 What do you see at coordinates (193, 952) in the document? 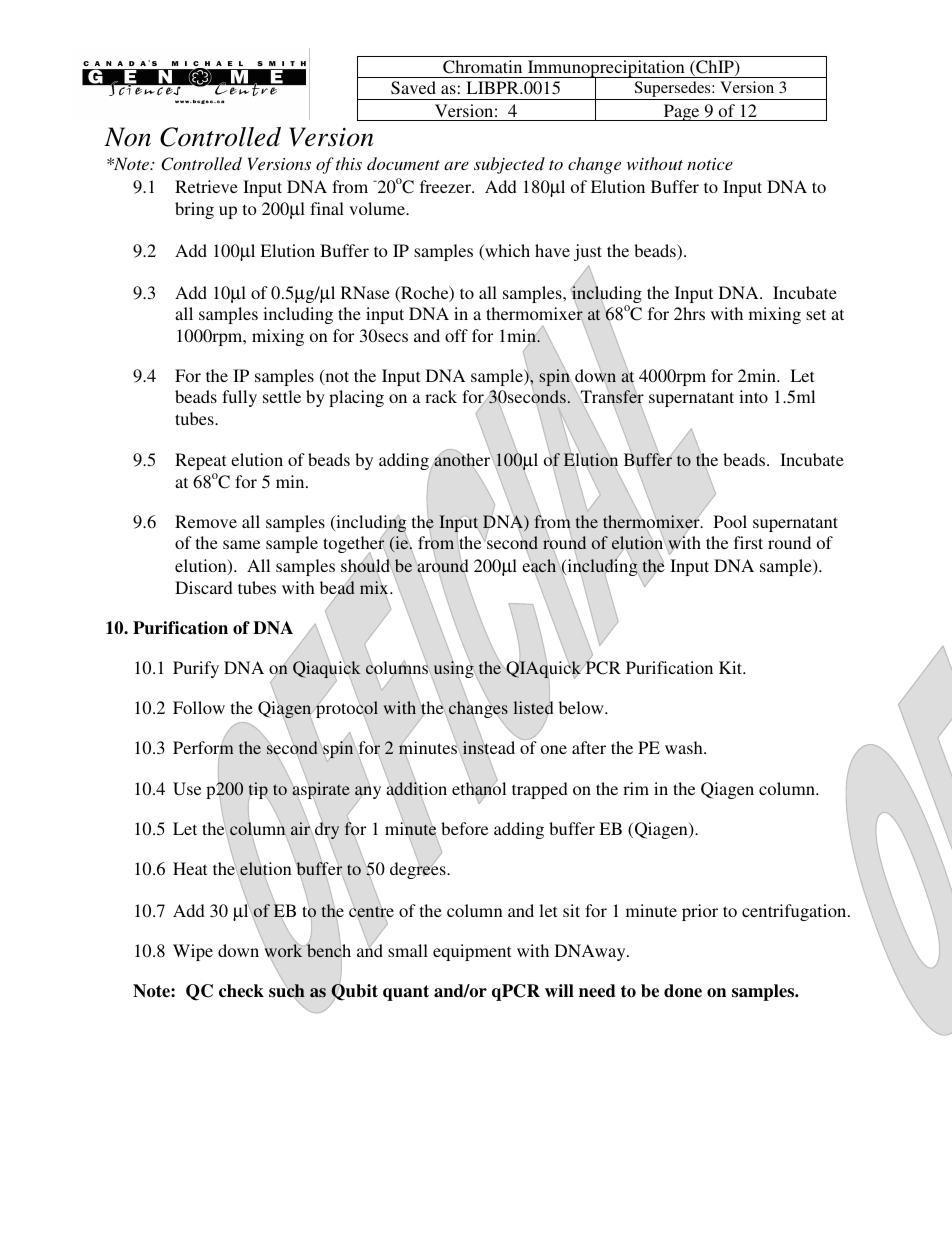
I see `Wipe` at bounding box center [193, 952].
